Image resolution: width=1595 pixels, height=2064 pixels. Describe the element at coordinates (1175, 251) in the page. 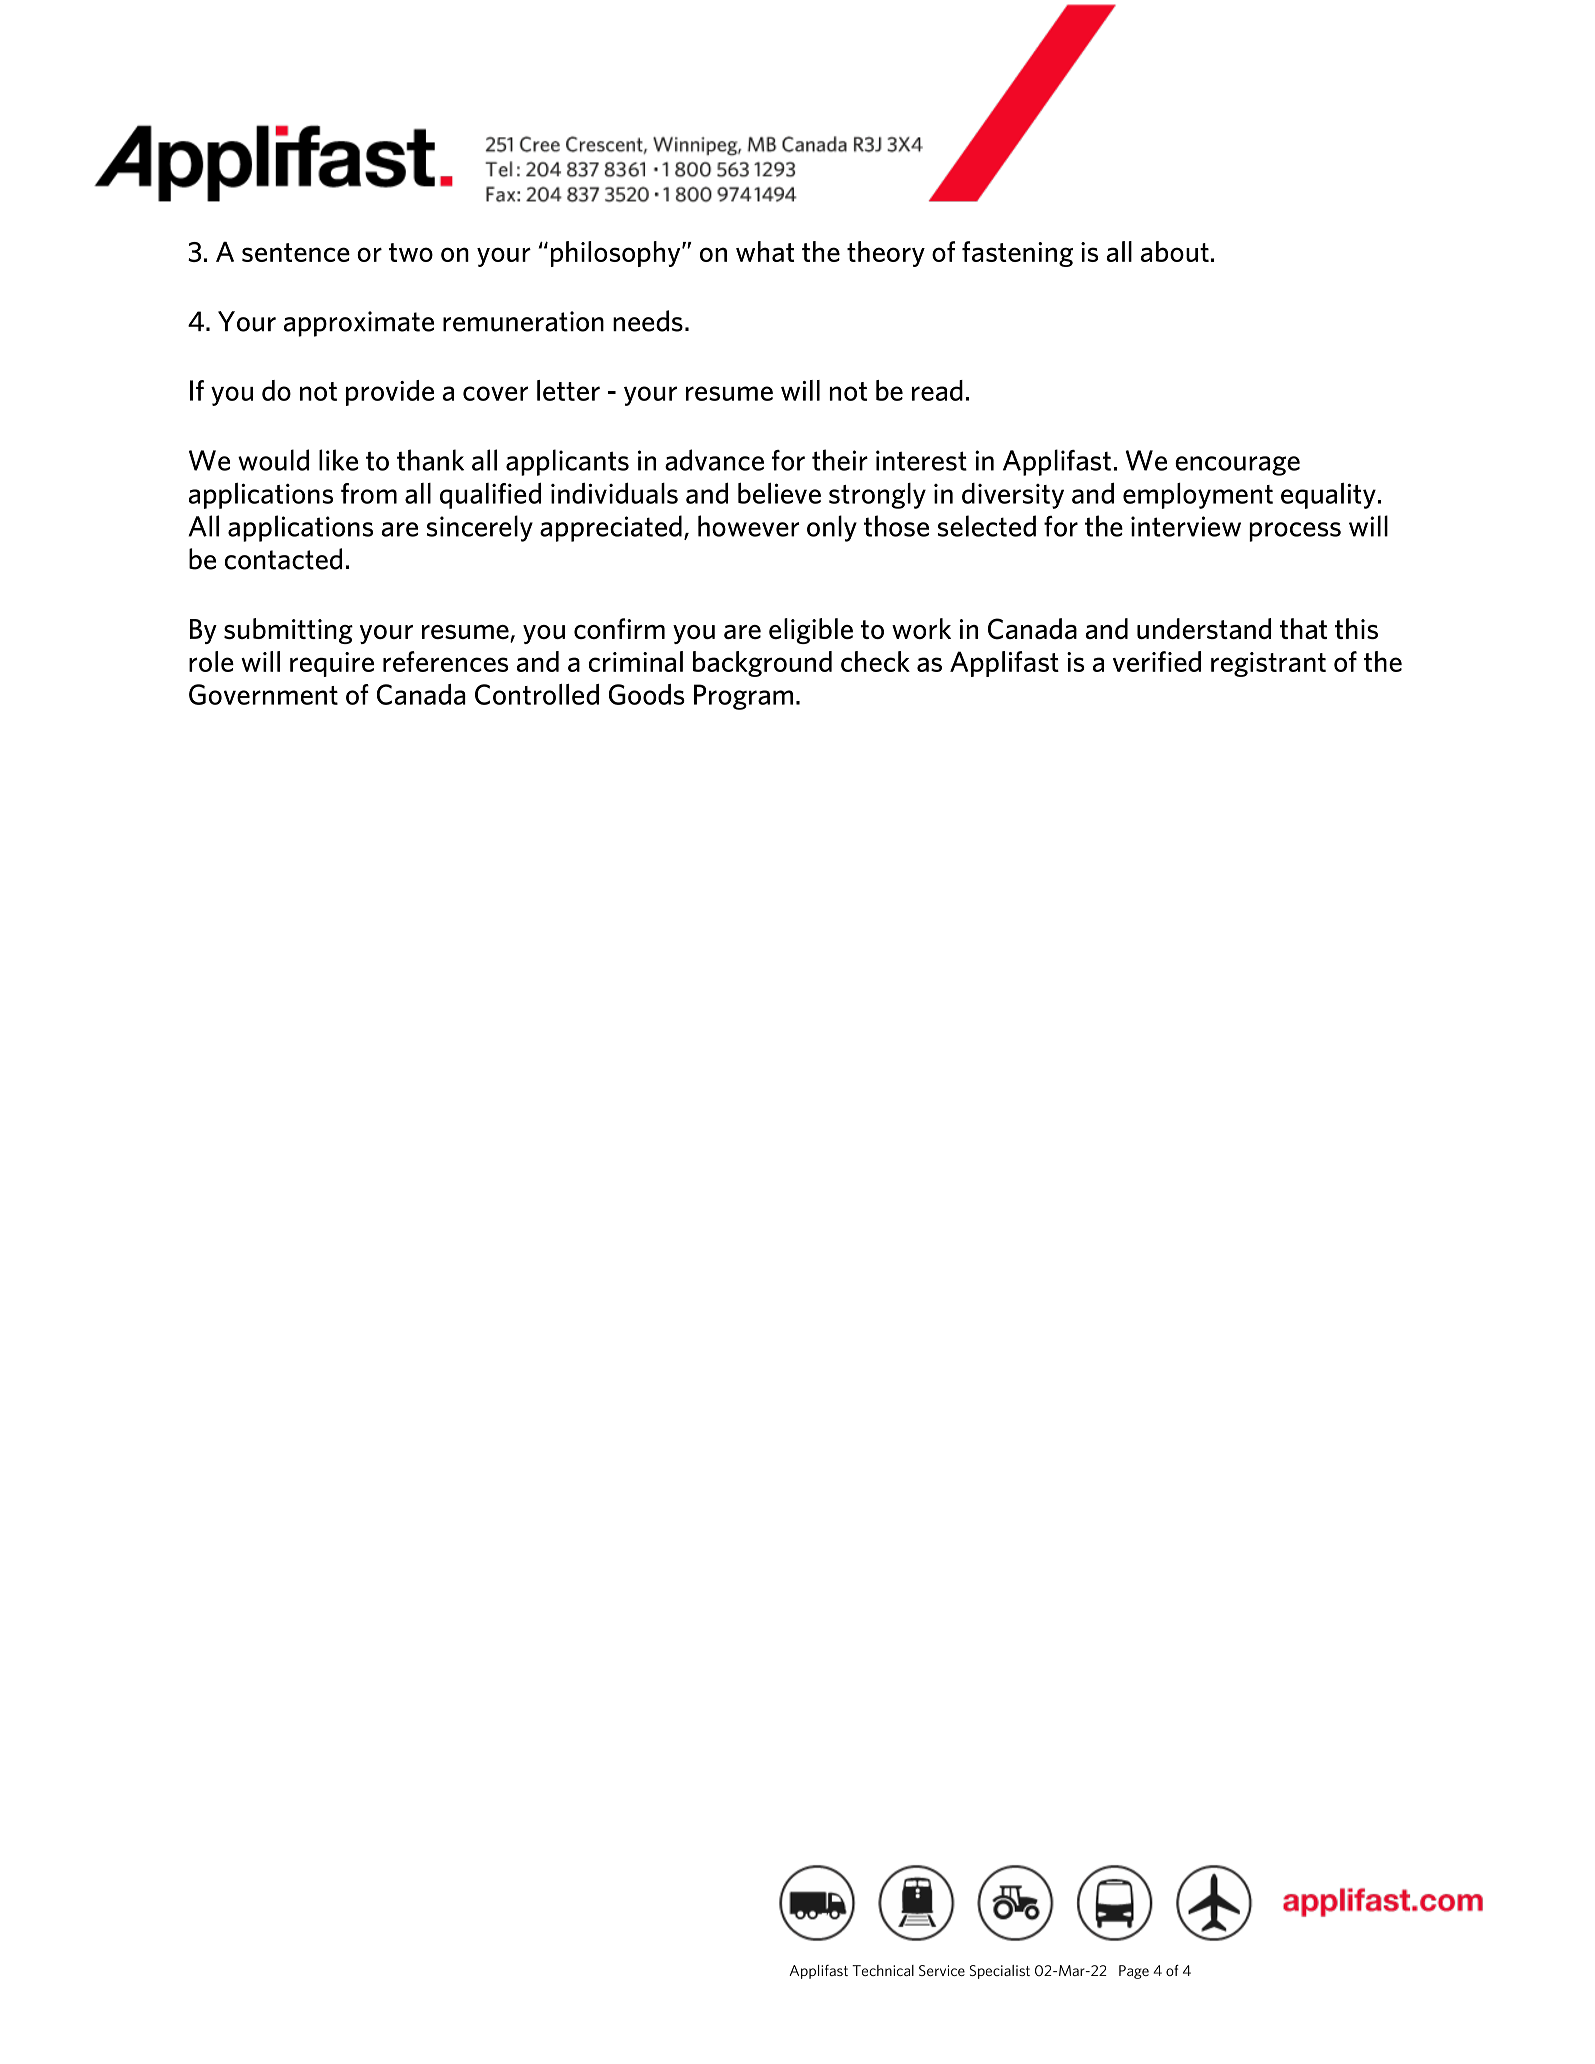

I see `about` at that location.
